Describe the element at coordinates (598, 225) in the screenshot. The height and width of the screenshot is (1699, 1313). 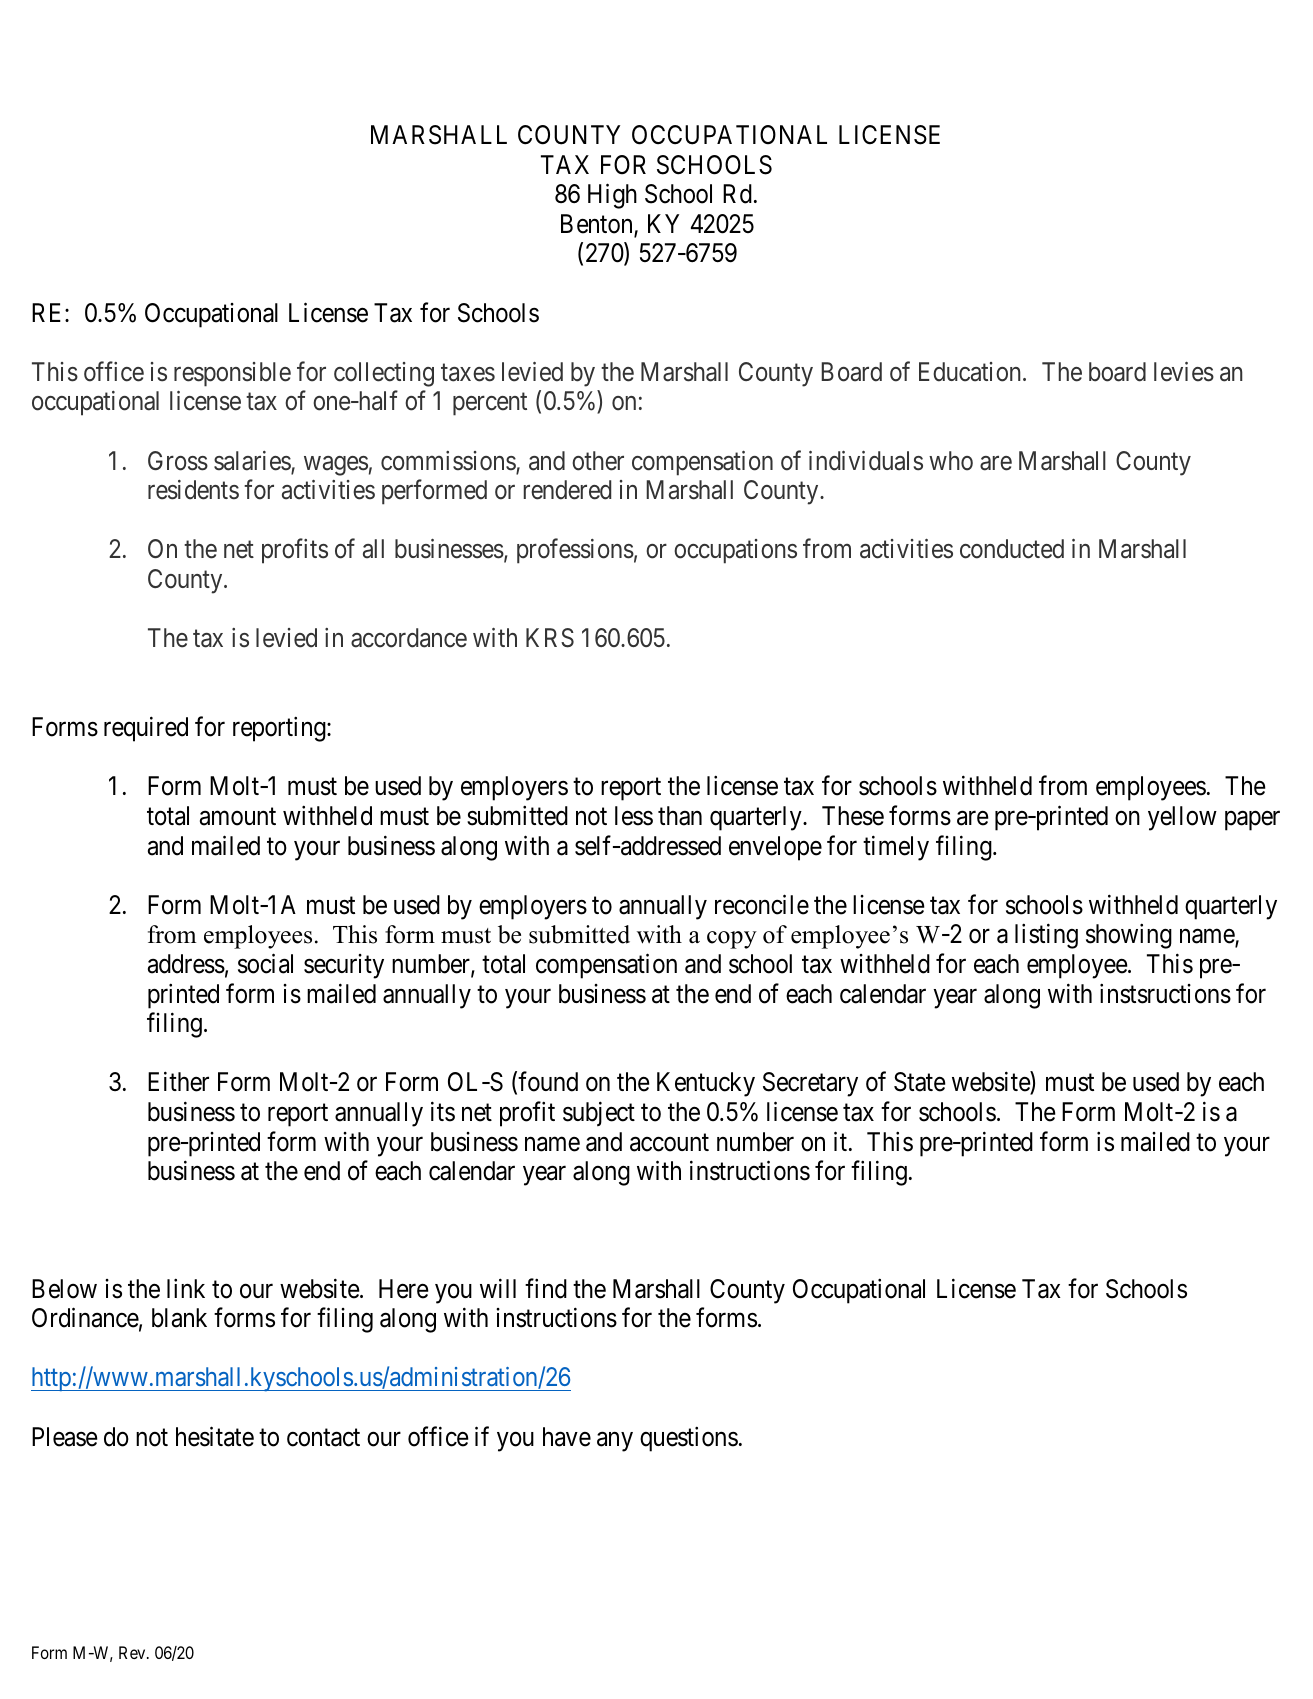
I see `Benton` at that location.
